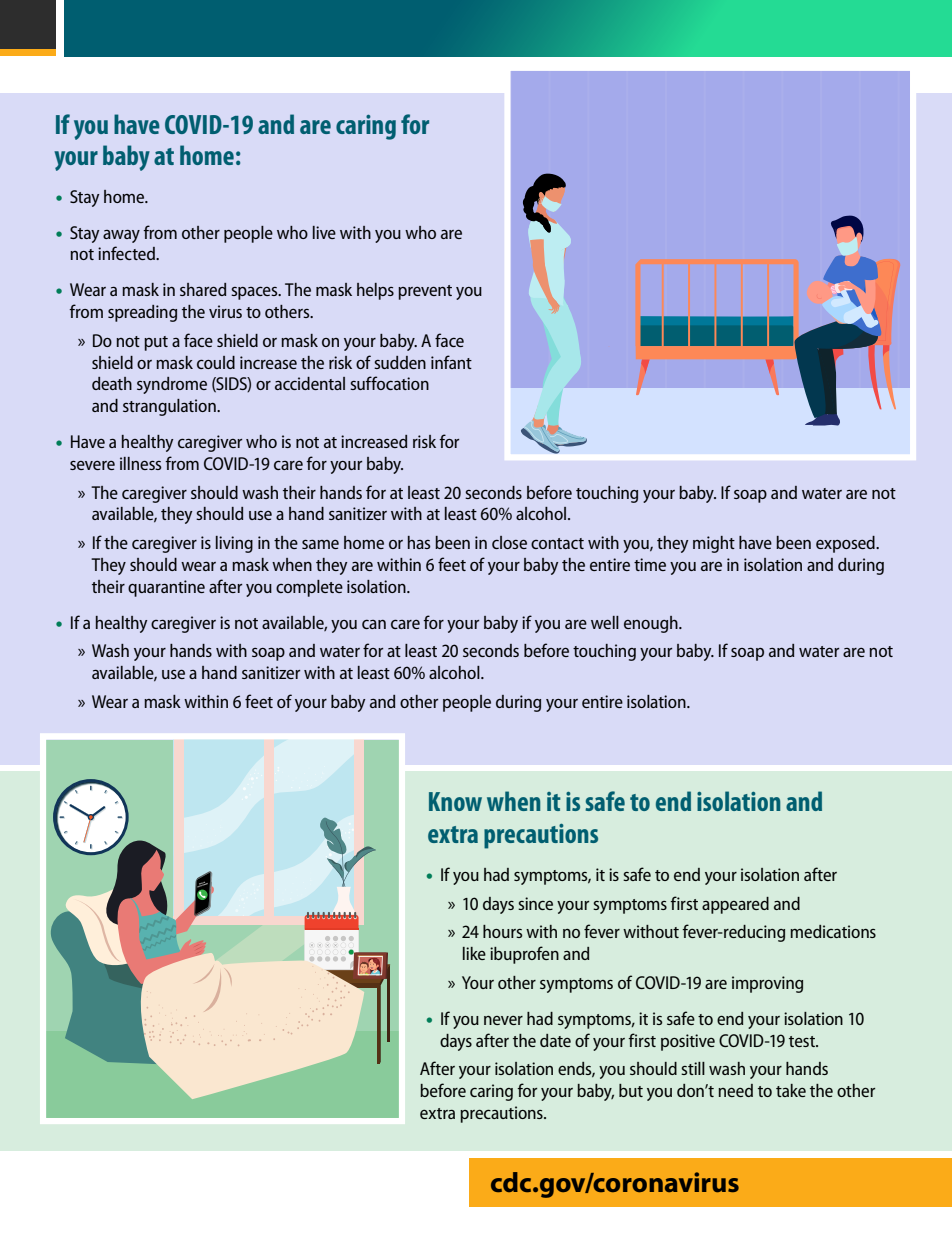  I want to click on never, so click(503, 1020).
